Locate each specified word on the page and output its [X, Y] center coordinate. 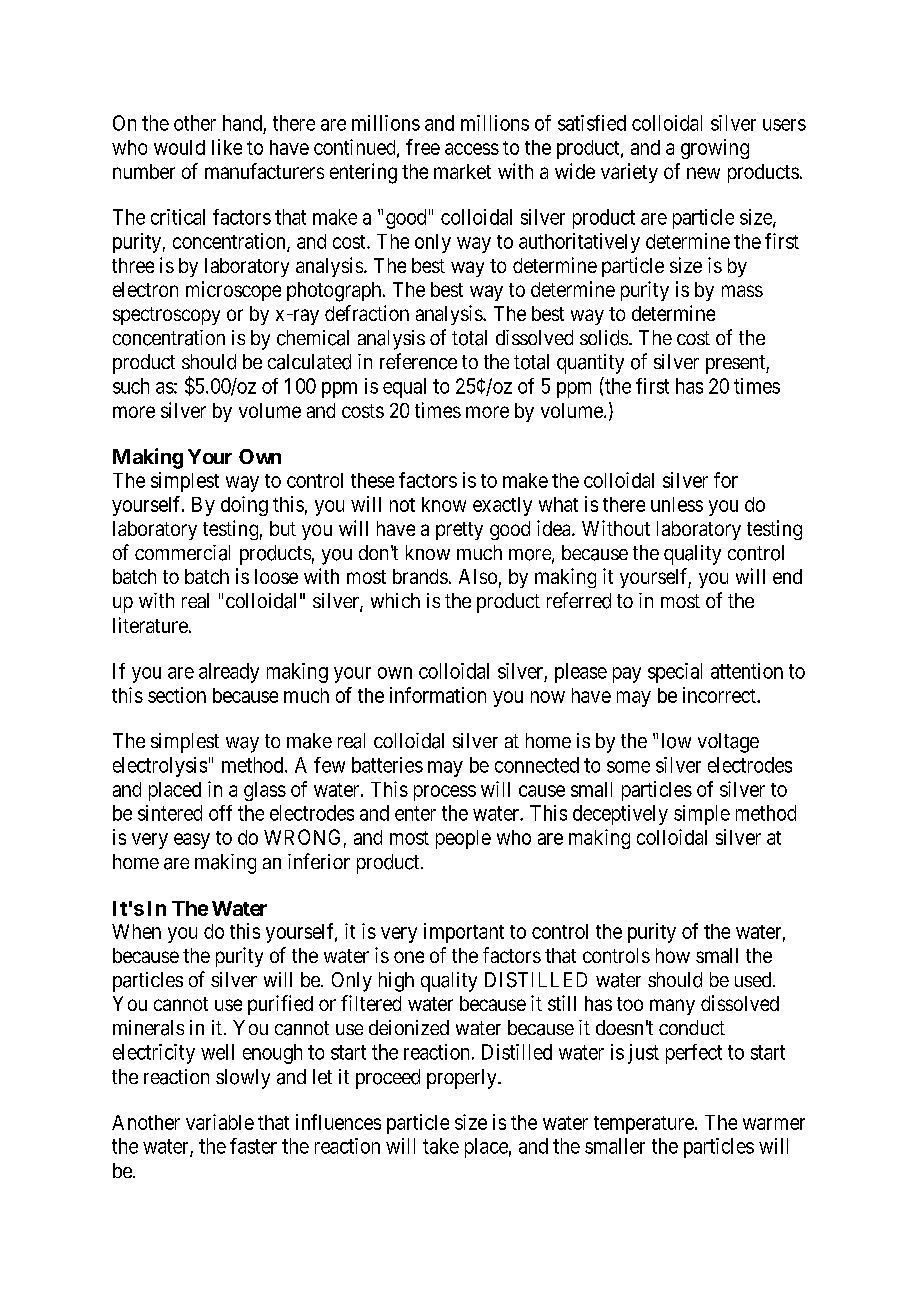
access [472, 149]
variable [220, 1122]
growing [715, 149]
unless [677, 504]
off [220, 813]
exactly [502, 506]
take [441, 1146]
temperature [645, 1125]
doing [244, 506]
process [445, 793]
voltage [728, 743]
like [227, 147]
